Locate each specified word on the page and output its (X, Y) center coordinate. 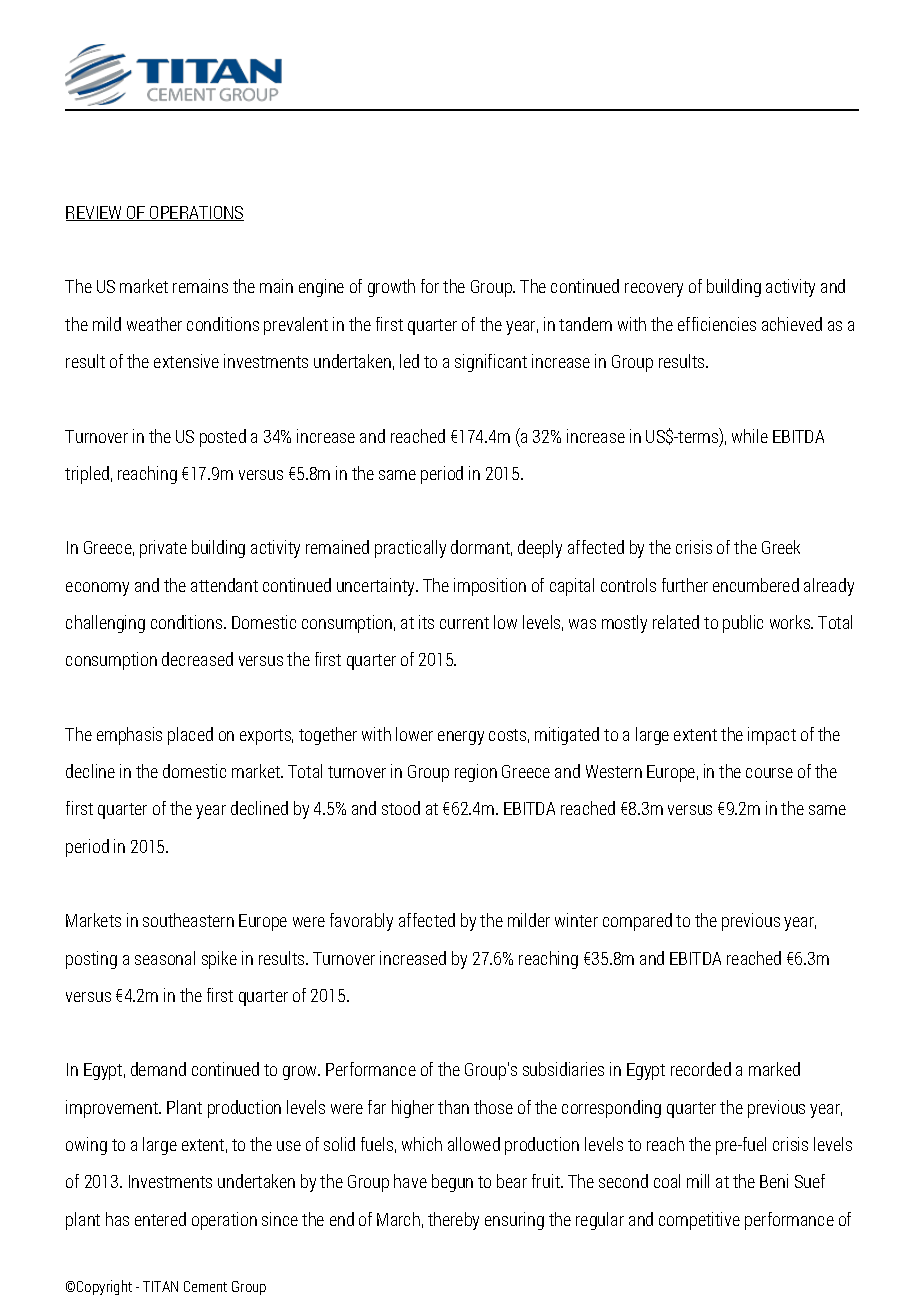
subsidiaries (563, 1069)
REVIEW (95, 213)
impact (772, 736)
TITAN (160, 1286)
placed (190, 736)
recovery (654, 290)
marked (774, 1069)
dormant (481, 548)
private (163, 549)
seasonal (165, 958)
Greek (781, 547)
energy (461, 738)
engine (321, 288)
